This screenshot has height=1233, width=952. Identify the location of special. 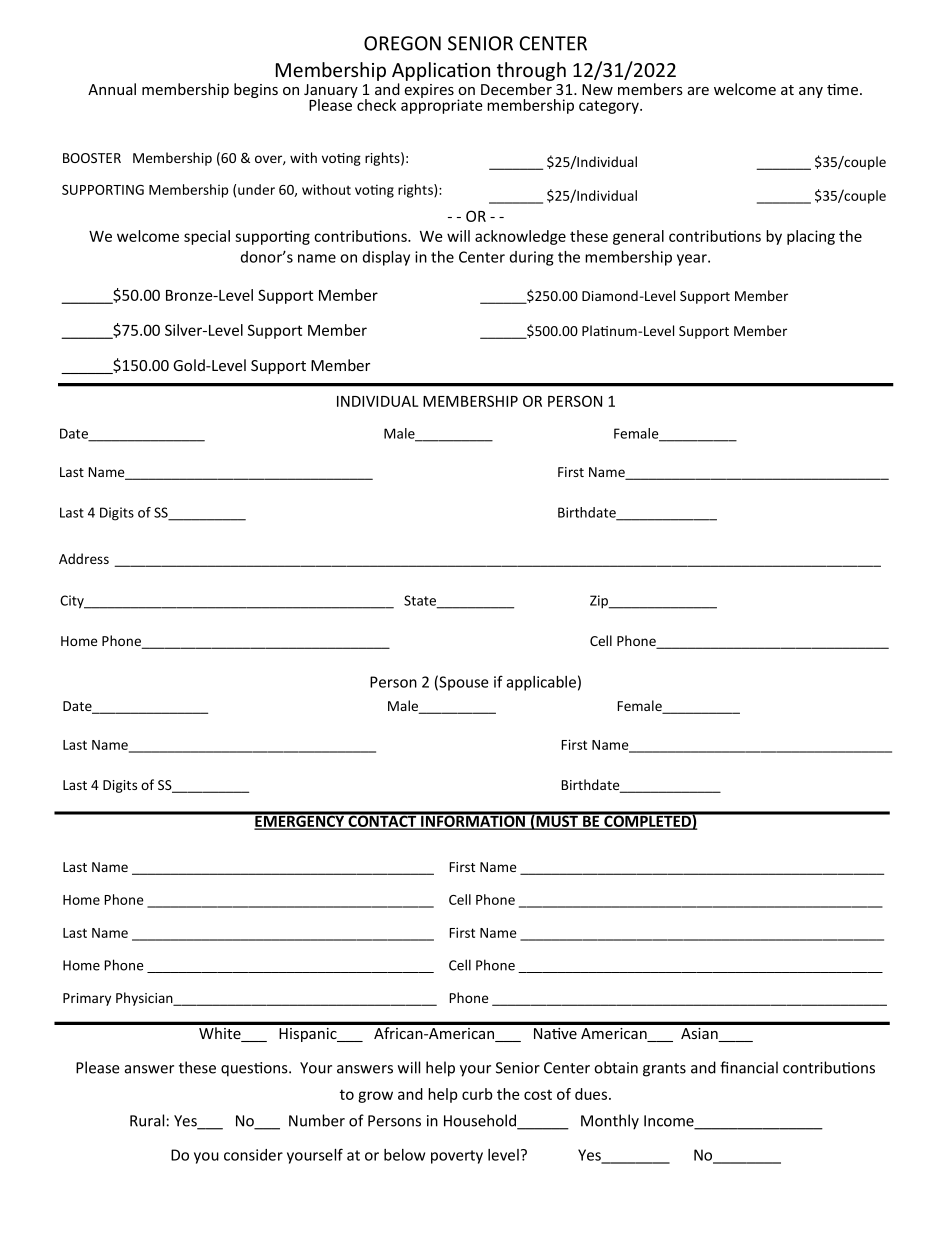
(207, 237).
